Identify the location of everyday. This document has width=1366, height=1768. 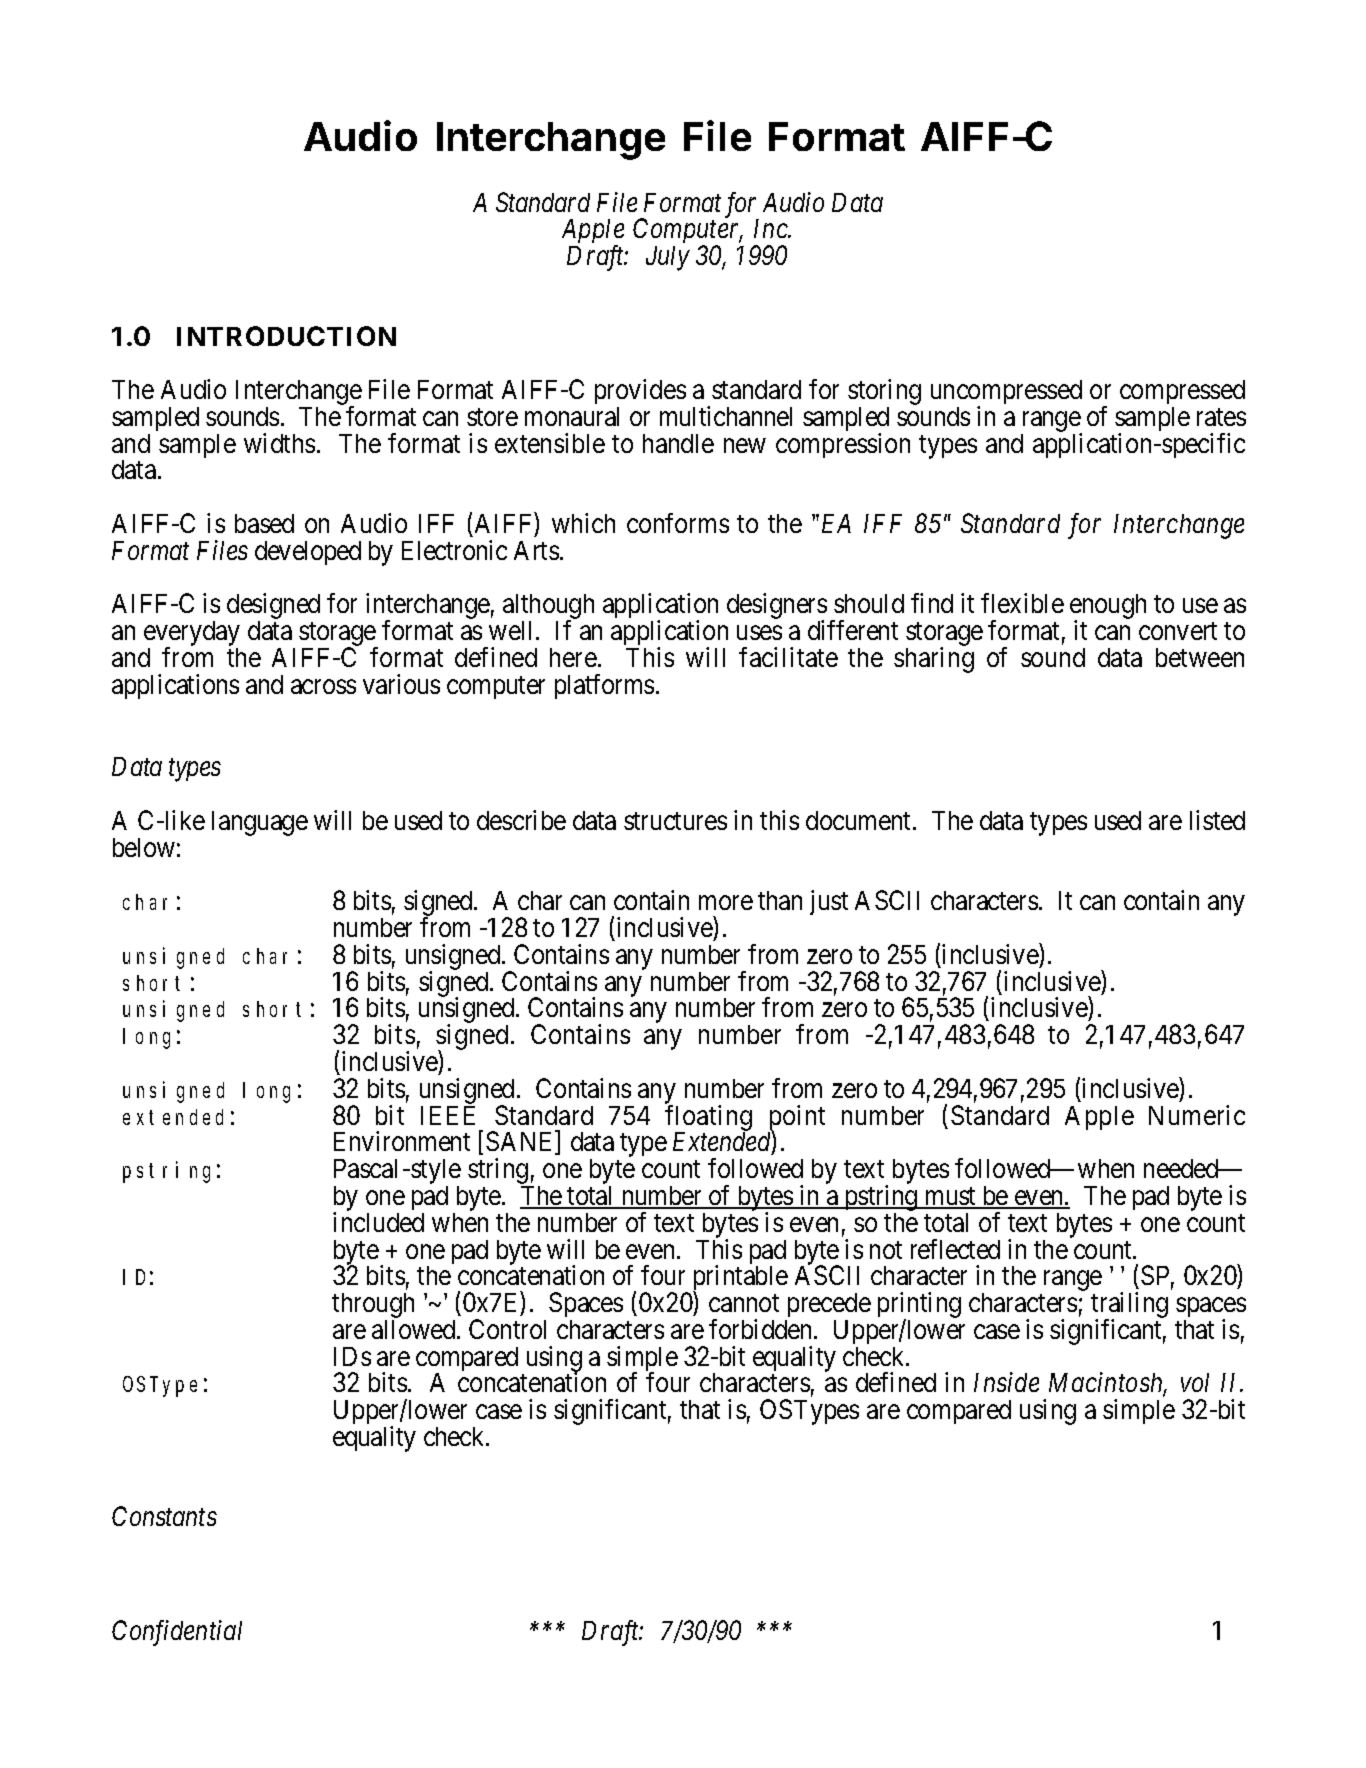
(192, 635).
